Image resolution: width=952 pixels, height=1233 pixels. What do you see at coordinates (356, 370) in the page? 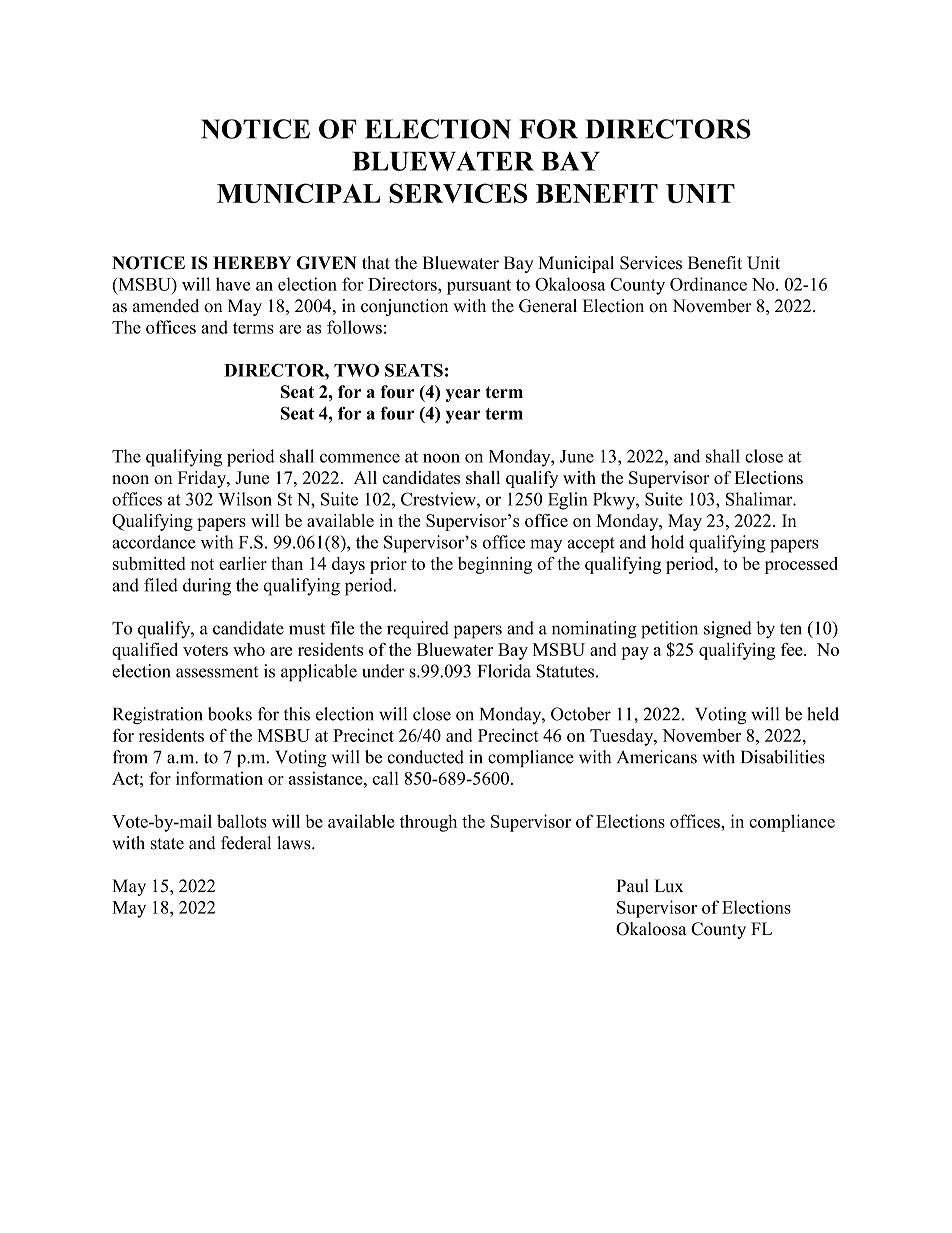
I see `TWO` at bounding box center [356, 370].
